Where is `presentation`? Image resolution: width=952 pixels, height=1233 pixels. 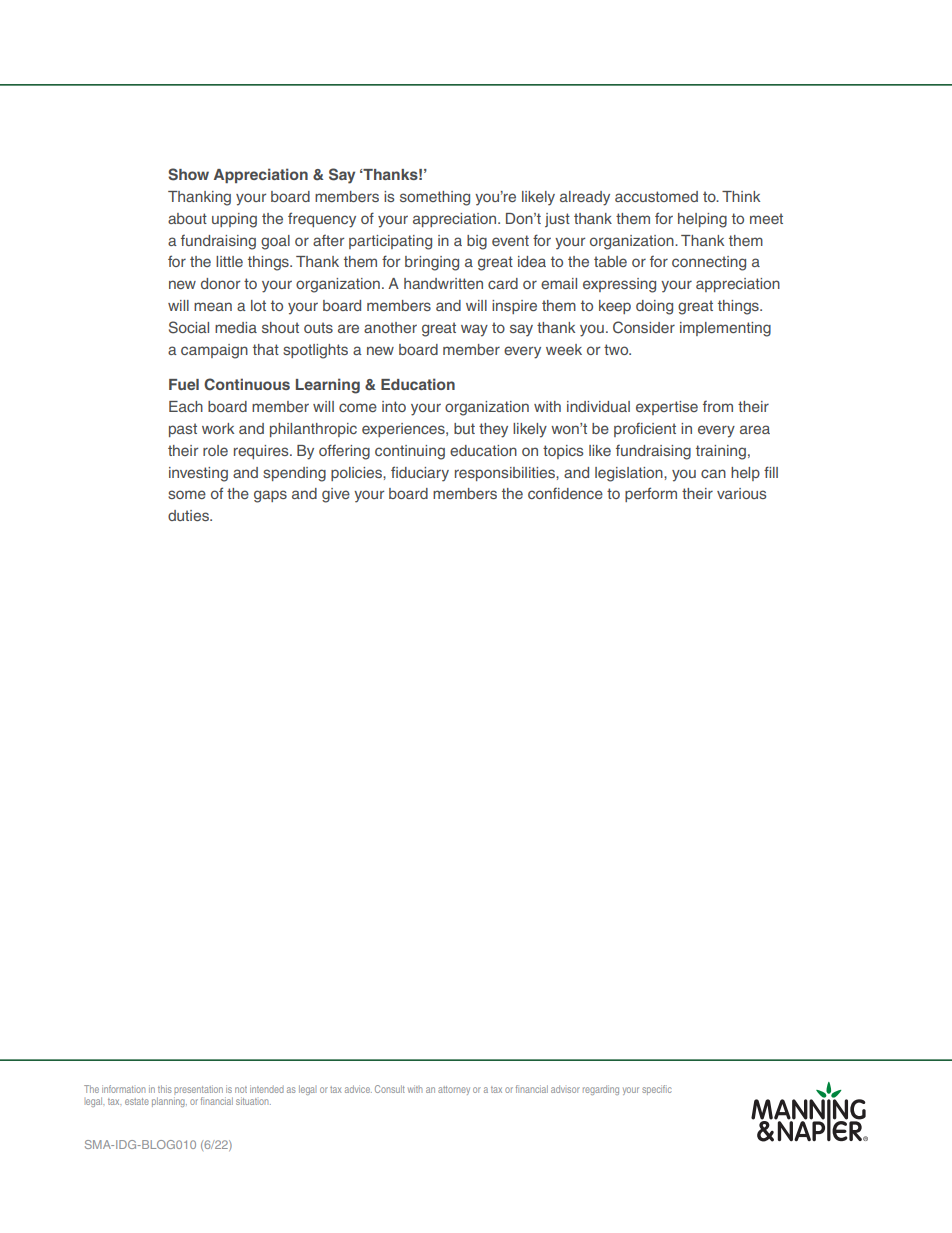 presentation is located at coordinates (198, 1090).
